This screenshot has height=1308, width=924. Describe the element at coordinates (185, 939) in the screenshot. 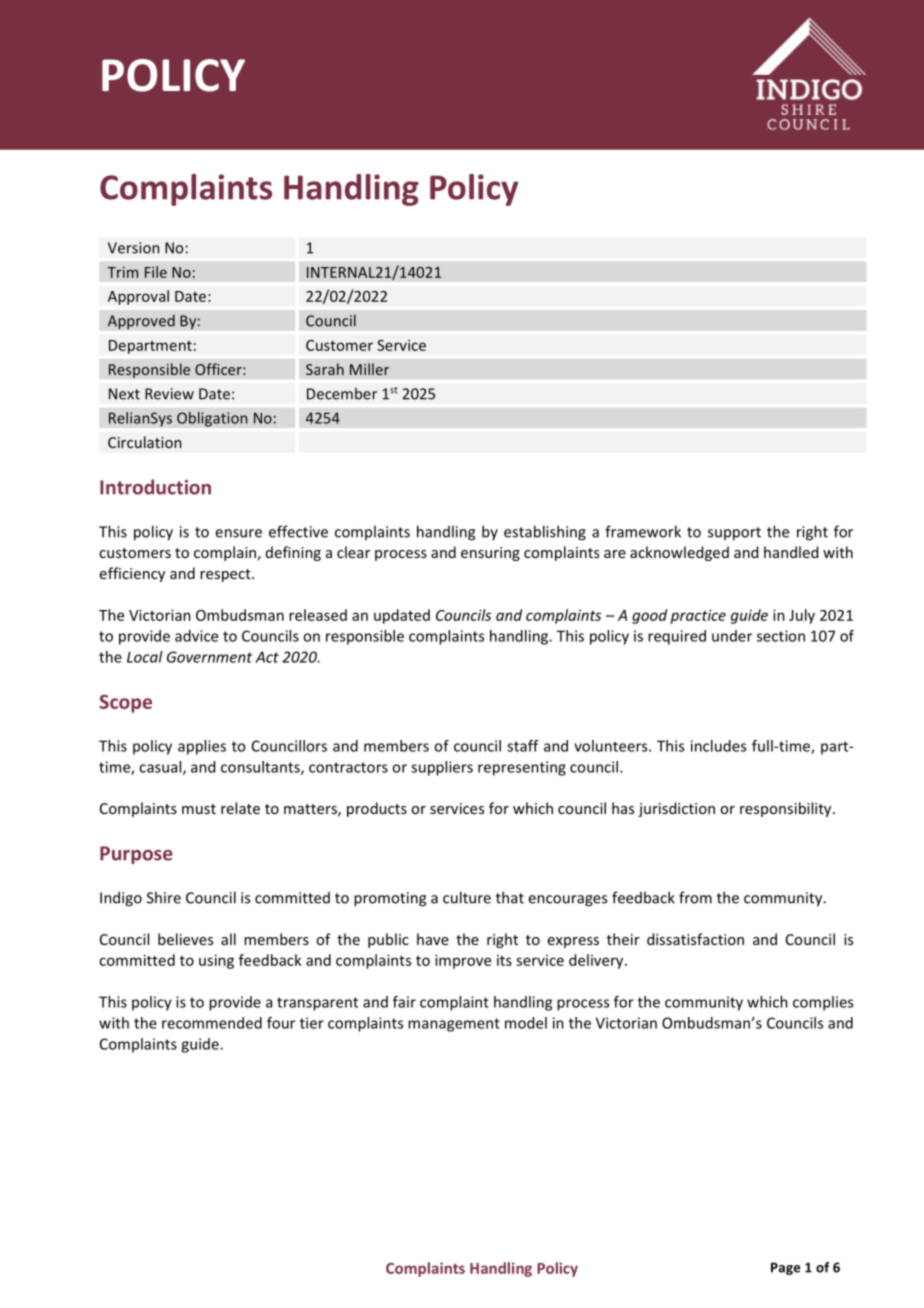

I see `believes` at that location.
